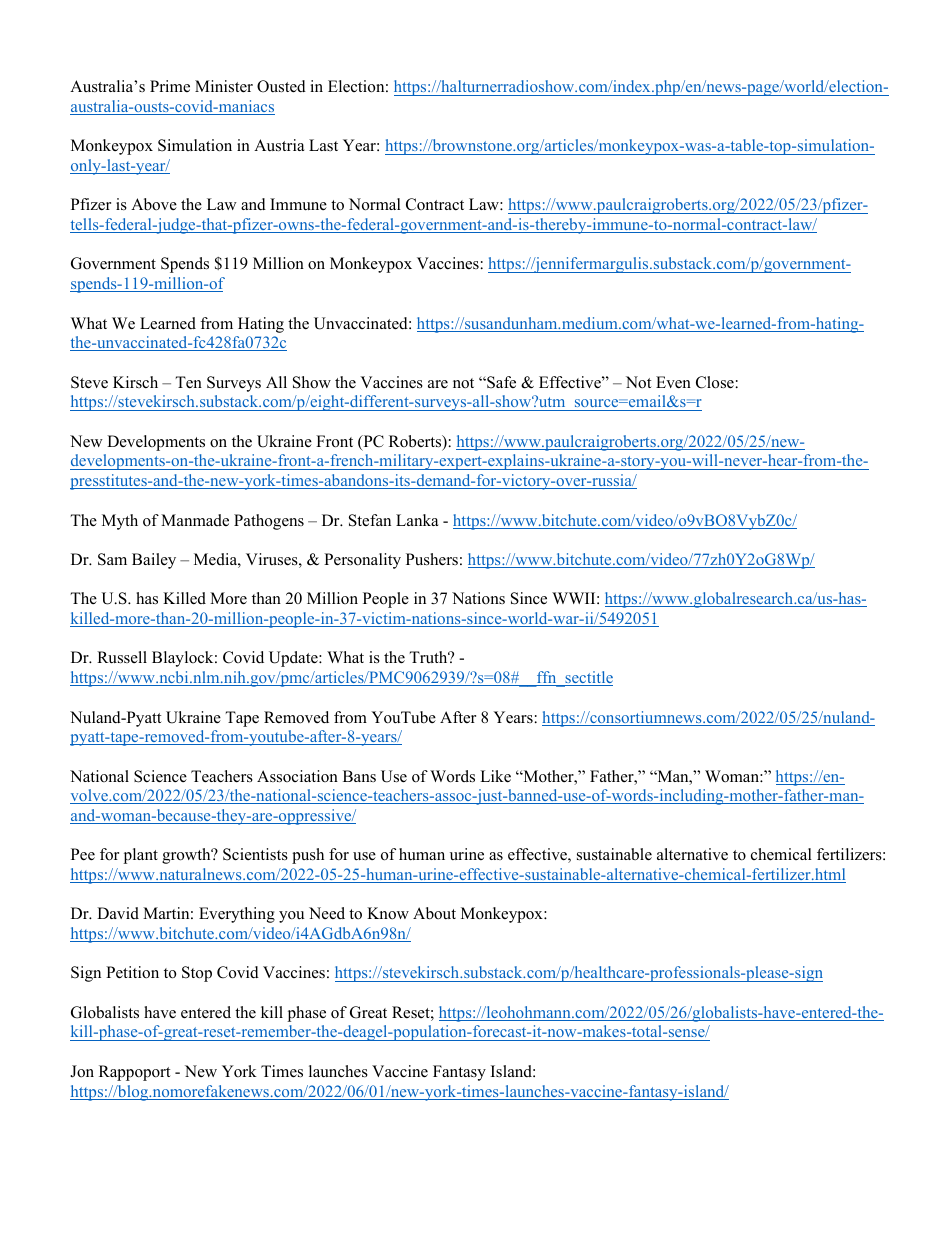  What do you see at coordinates (673, 382) in the screenshot?
I see `Even` at bounding box center [673, 382].
